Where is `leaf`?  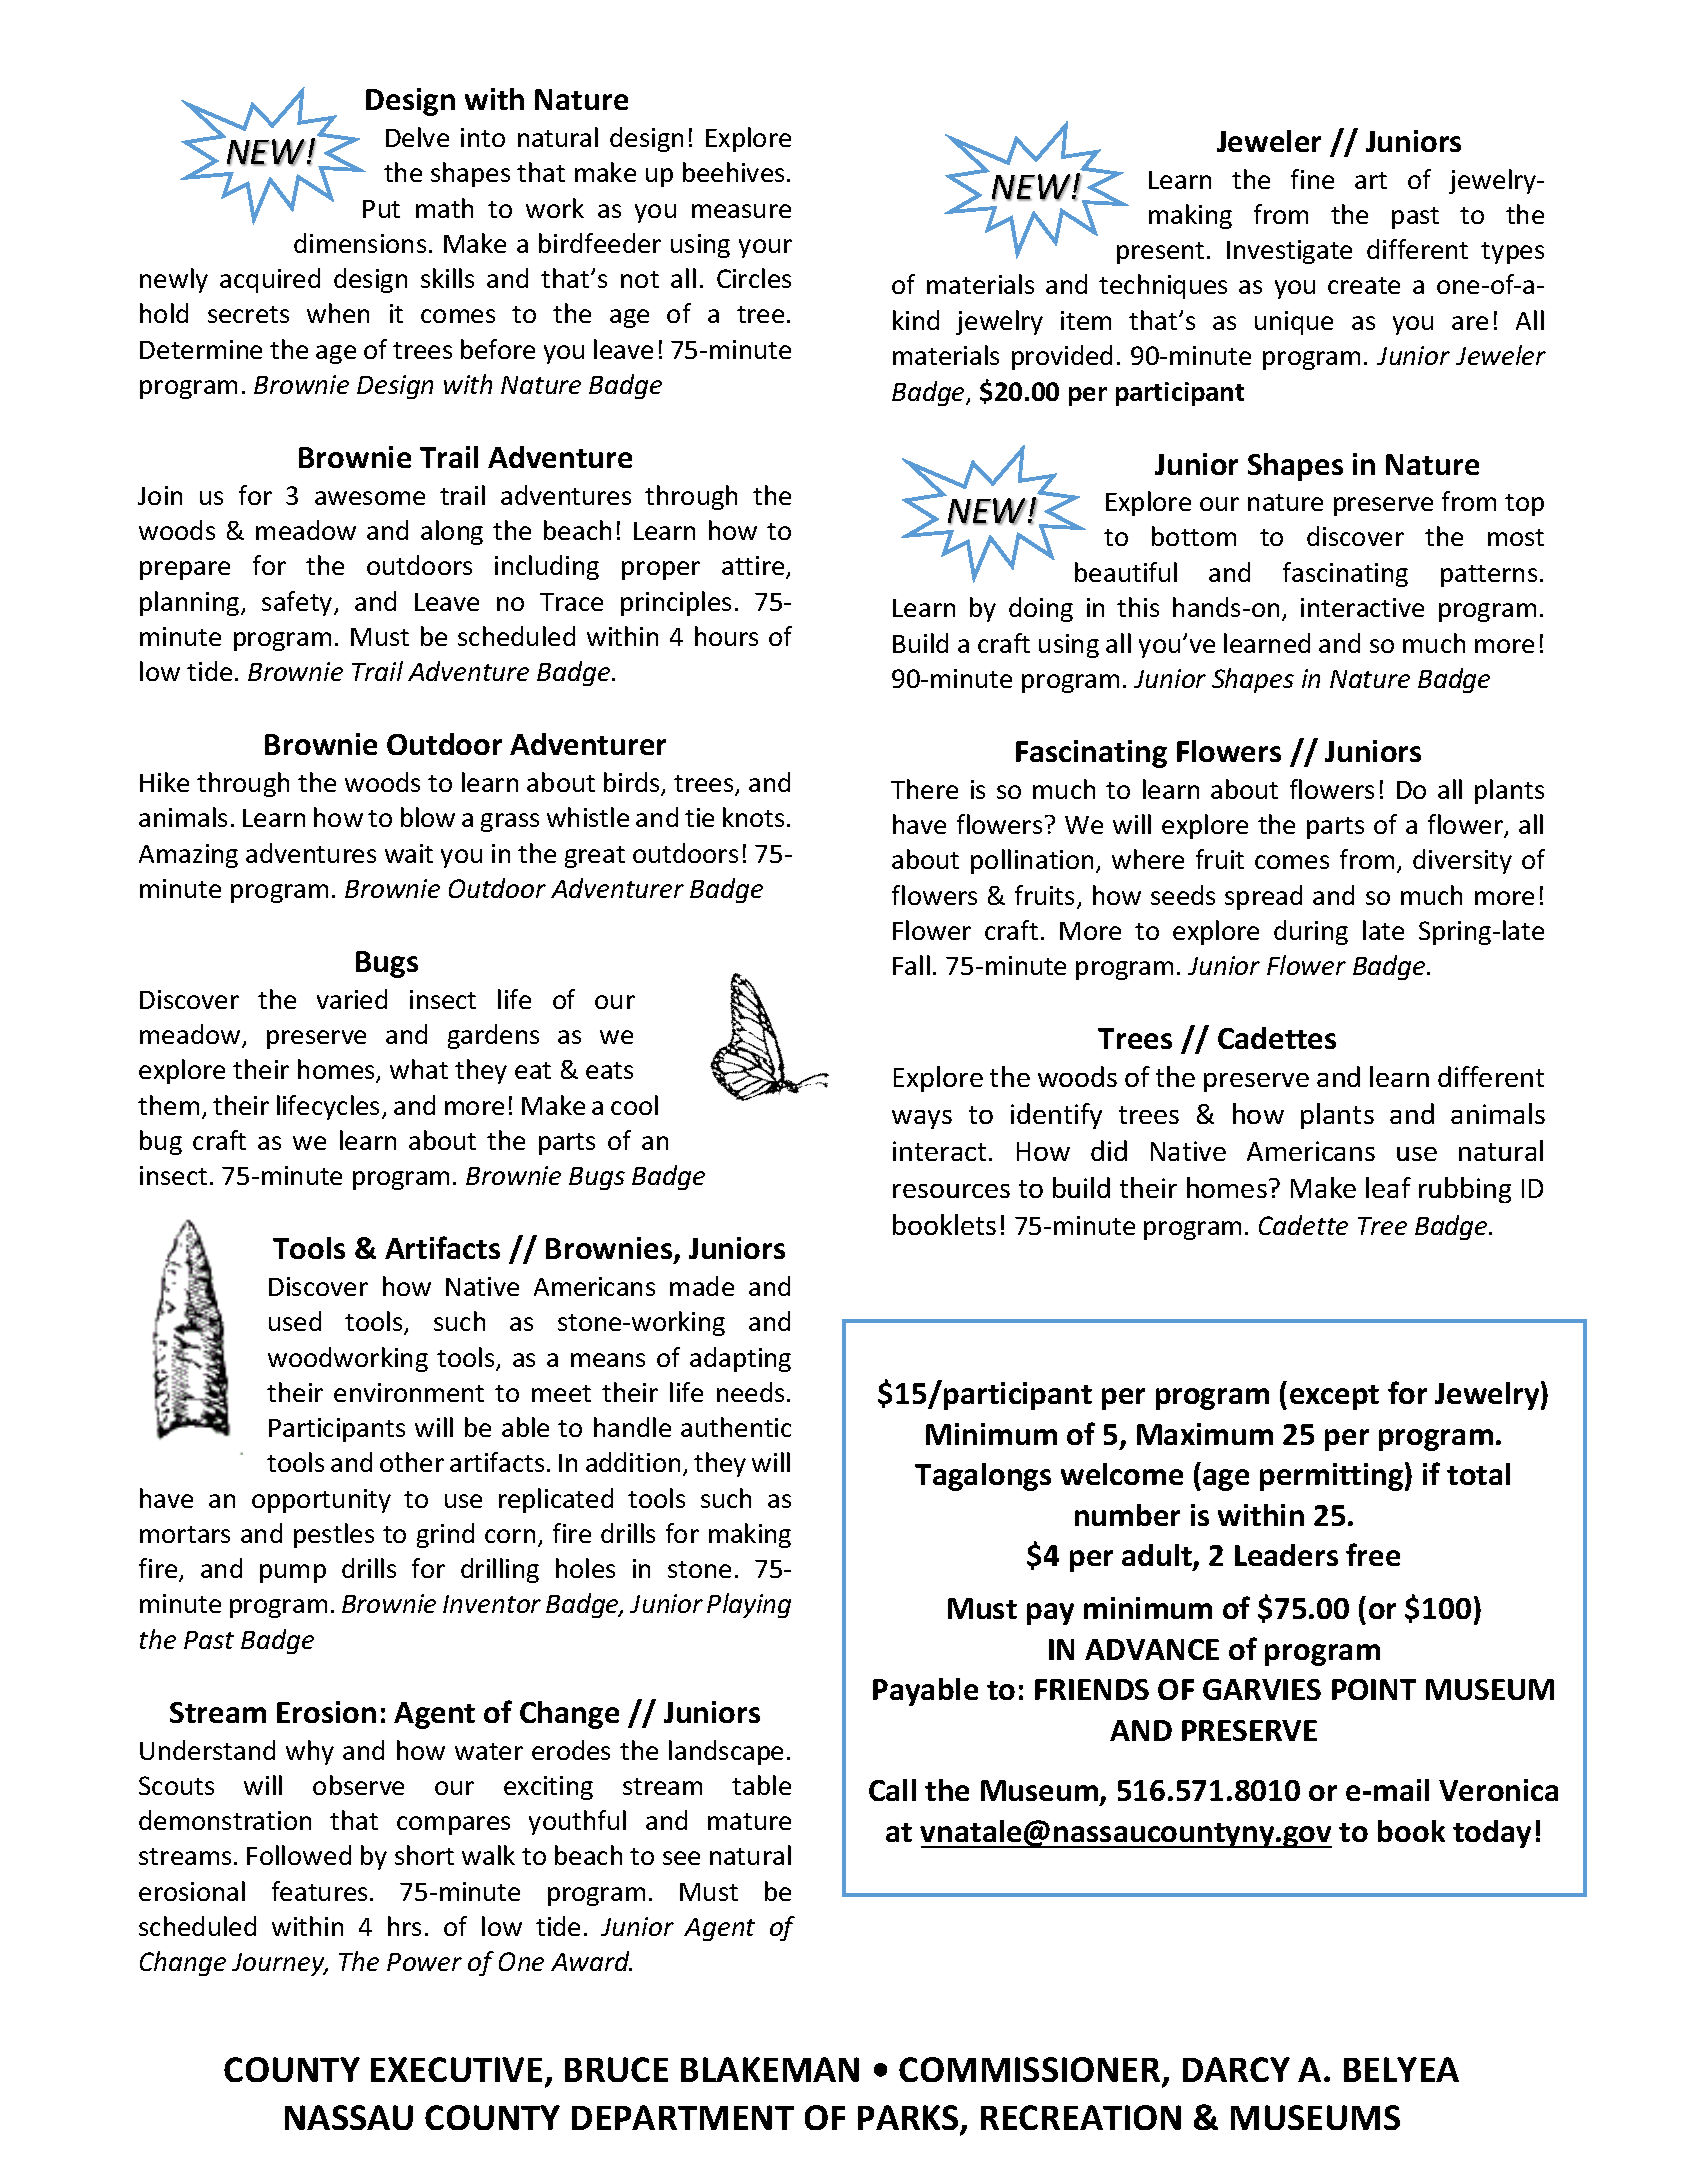
leaf is located at coordinates (1388, 1187).
